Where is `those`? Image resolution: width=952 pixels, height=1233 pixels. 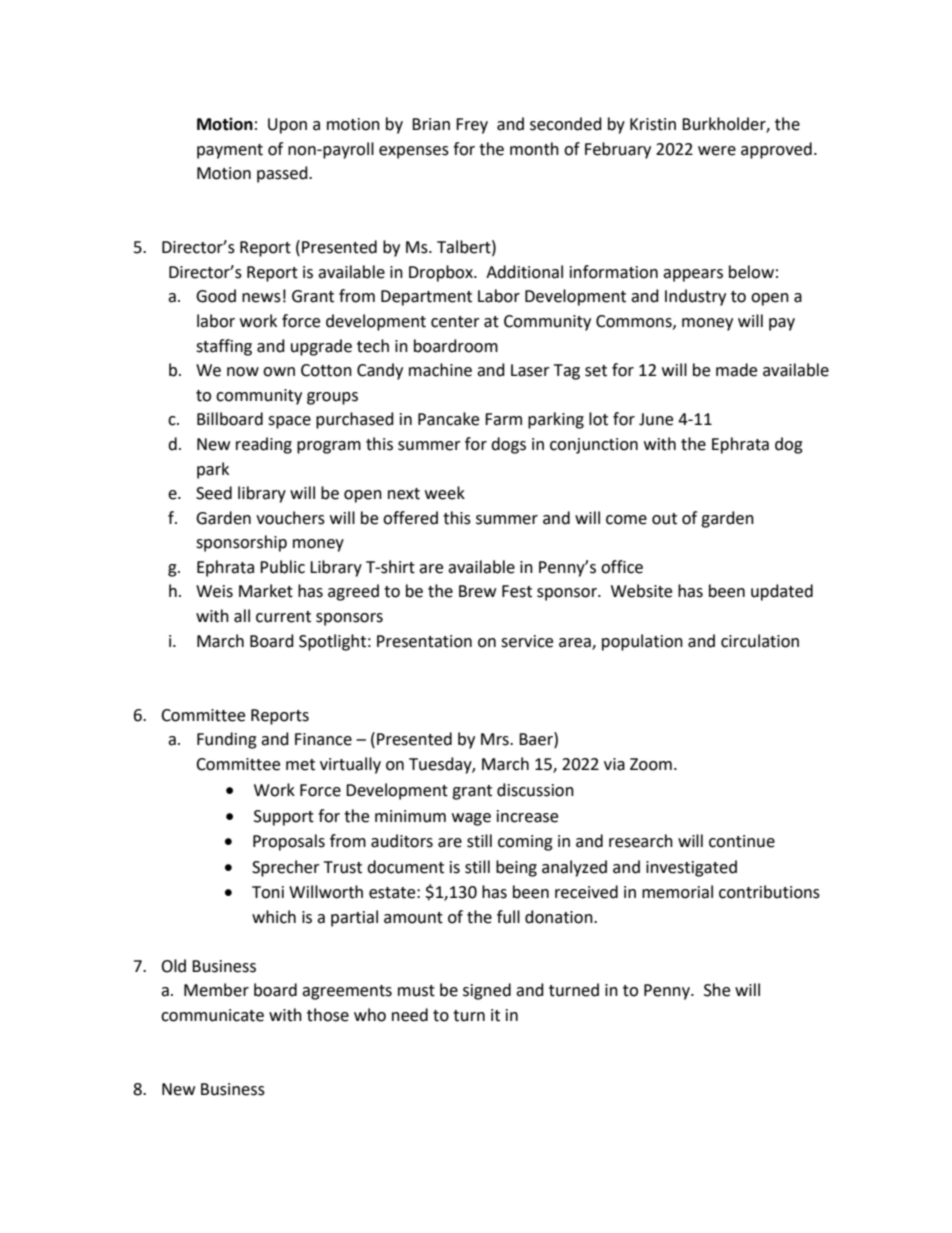
those is located at coordinates (328, 1015).
